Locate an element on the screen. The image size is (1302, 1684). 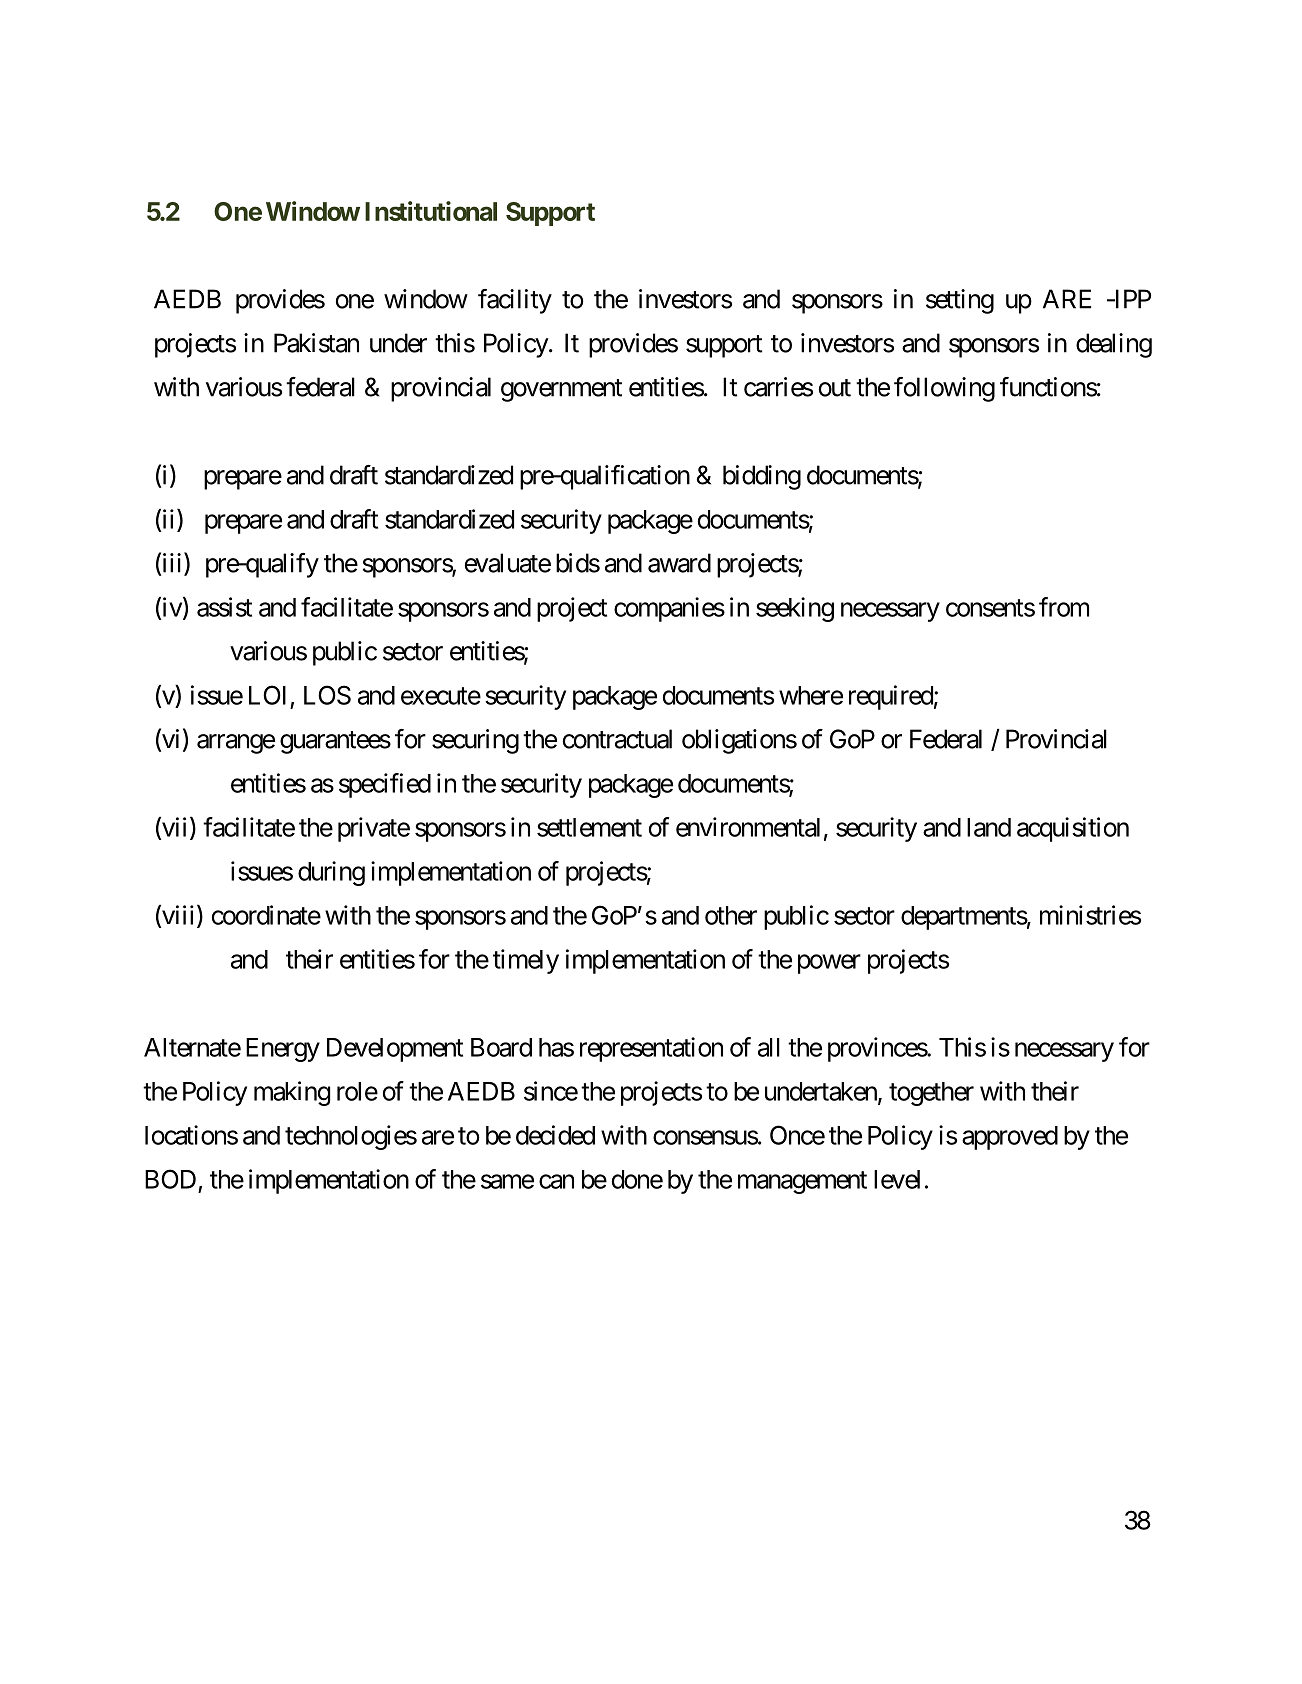
power is located at coordinates (829, 964).
